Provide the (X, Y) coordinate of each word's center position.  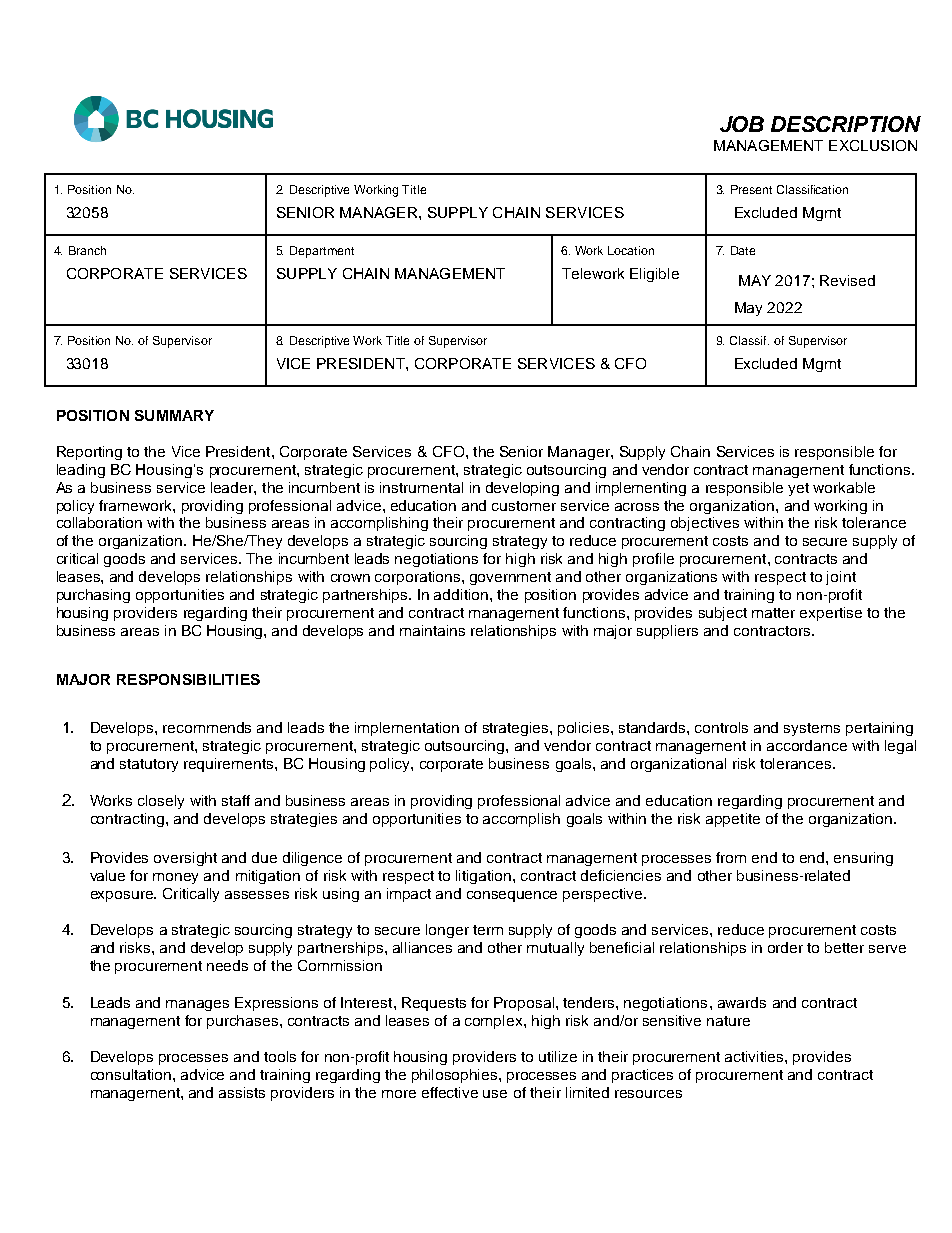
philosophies (456, 1076)
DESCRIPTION (846, 124)
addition (461, 594)
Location (631, 250)
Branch (87, 250)
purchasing (93, 596)
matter (773, 613)
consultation (132, 1074)
